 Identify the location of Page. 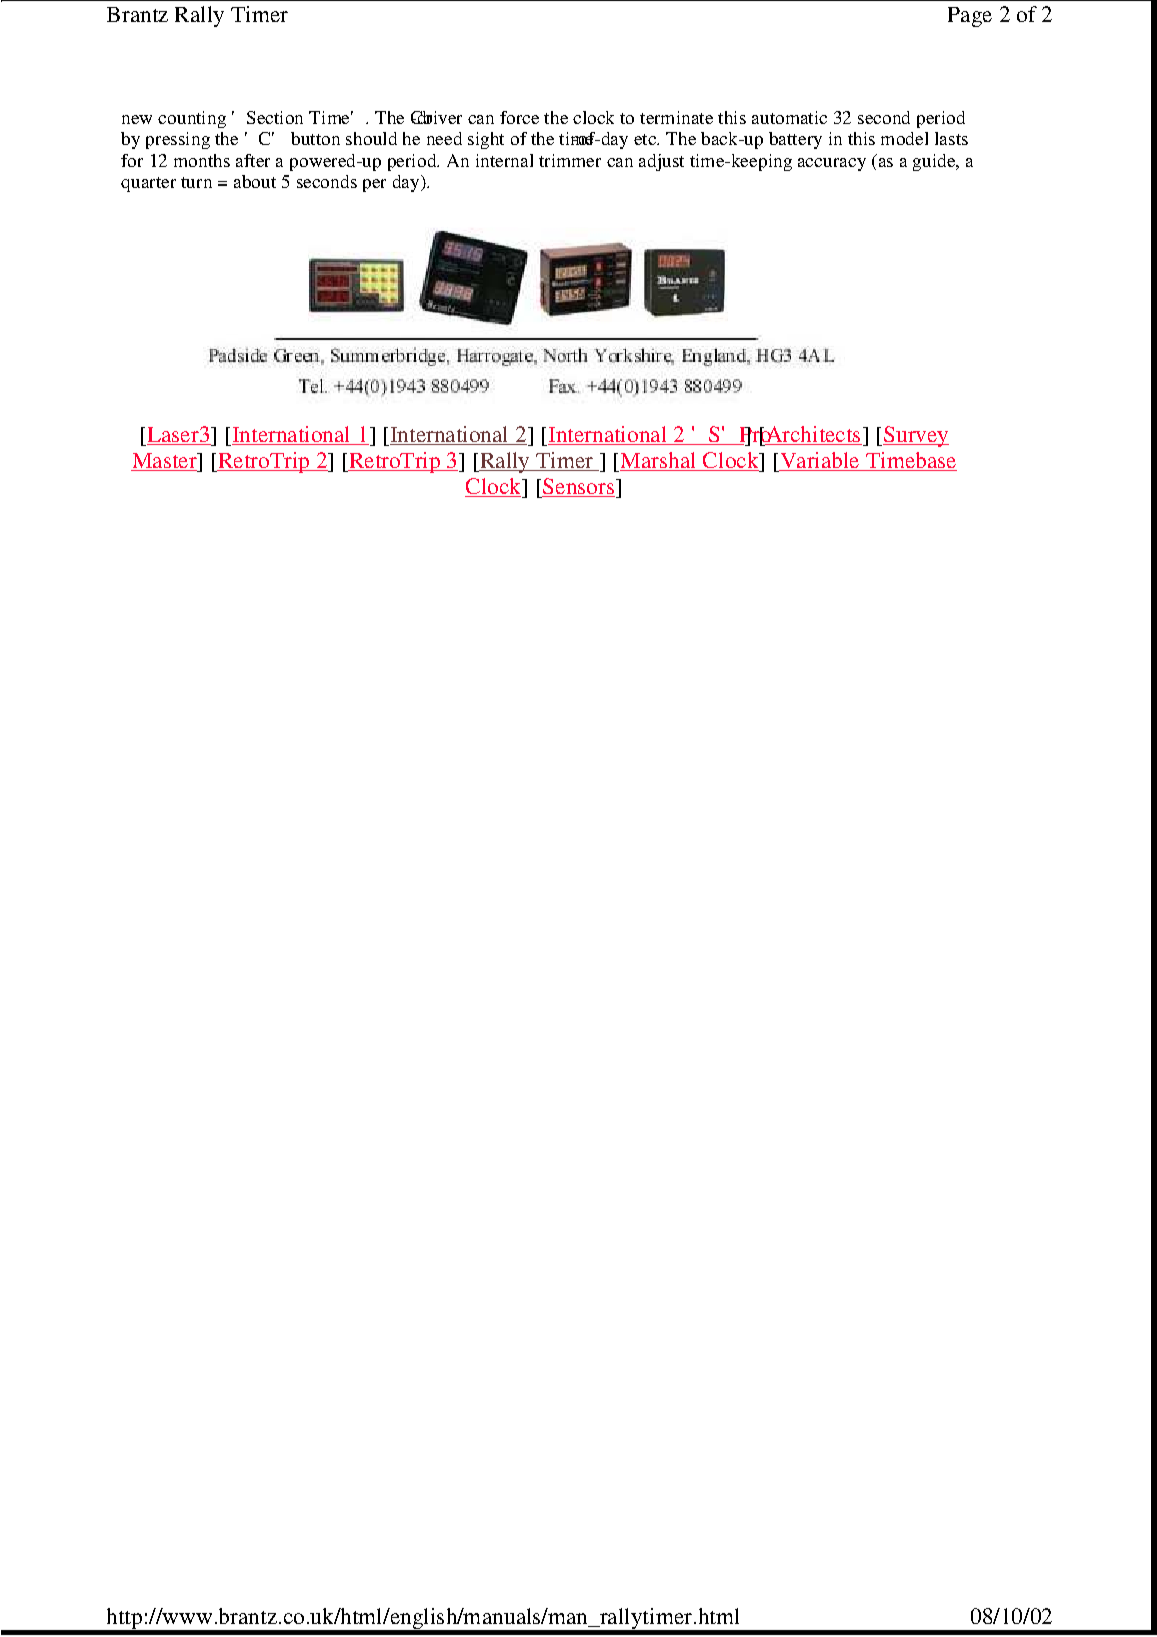
(970, 17).
